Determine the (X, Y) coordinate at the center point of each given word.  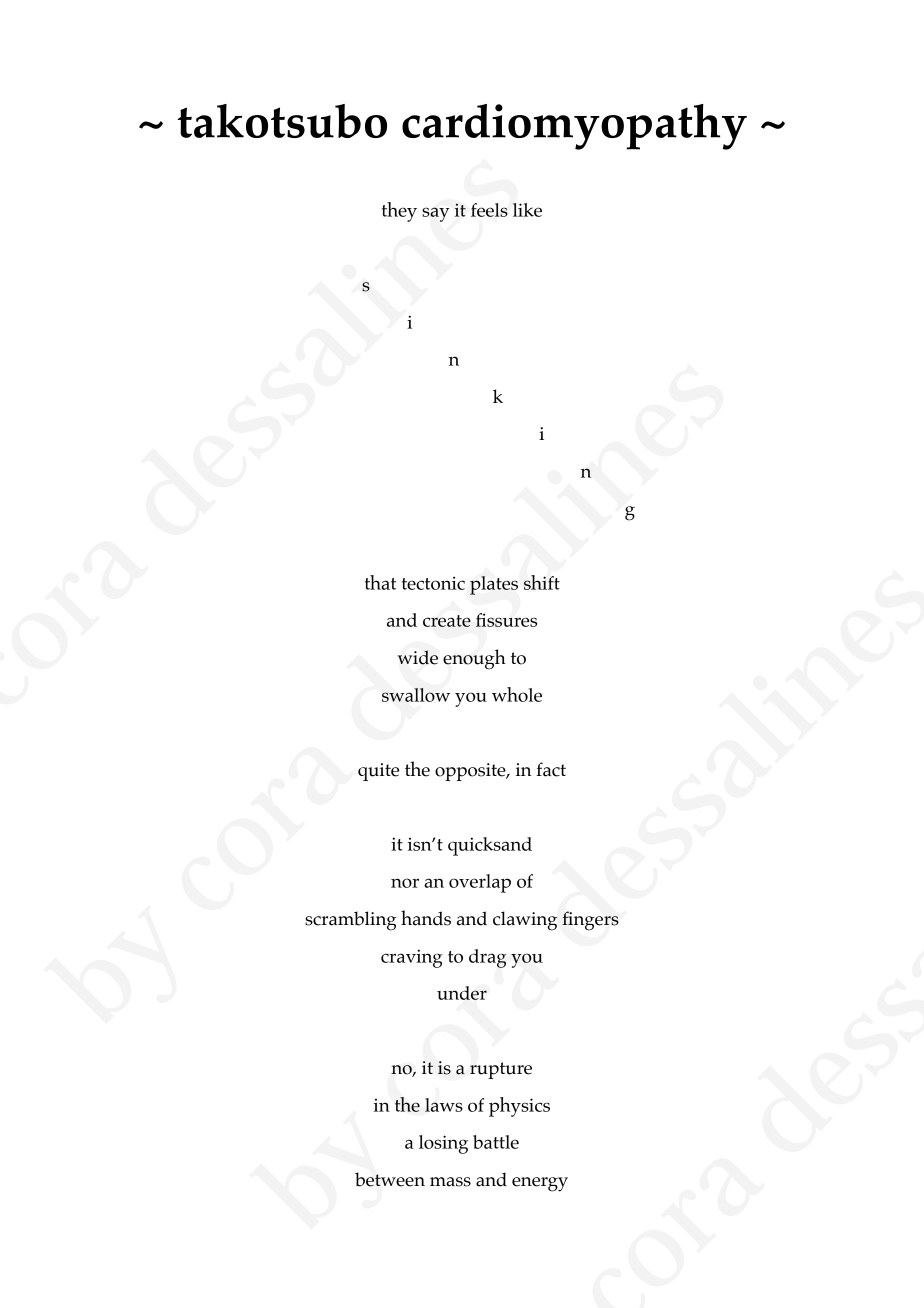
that (380, 582)
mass (450, 1182)
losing (443, 1144)
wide (418, 657)
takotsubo (282, 121)
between (390, 1179)
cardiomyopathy (574, 127)
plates (494, 585)
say (435, 214)
